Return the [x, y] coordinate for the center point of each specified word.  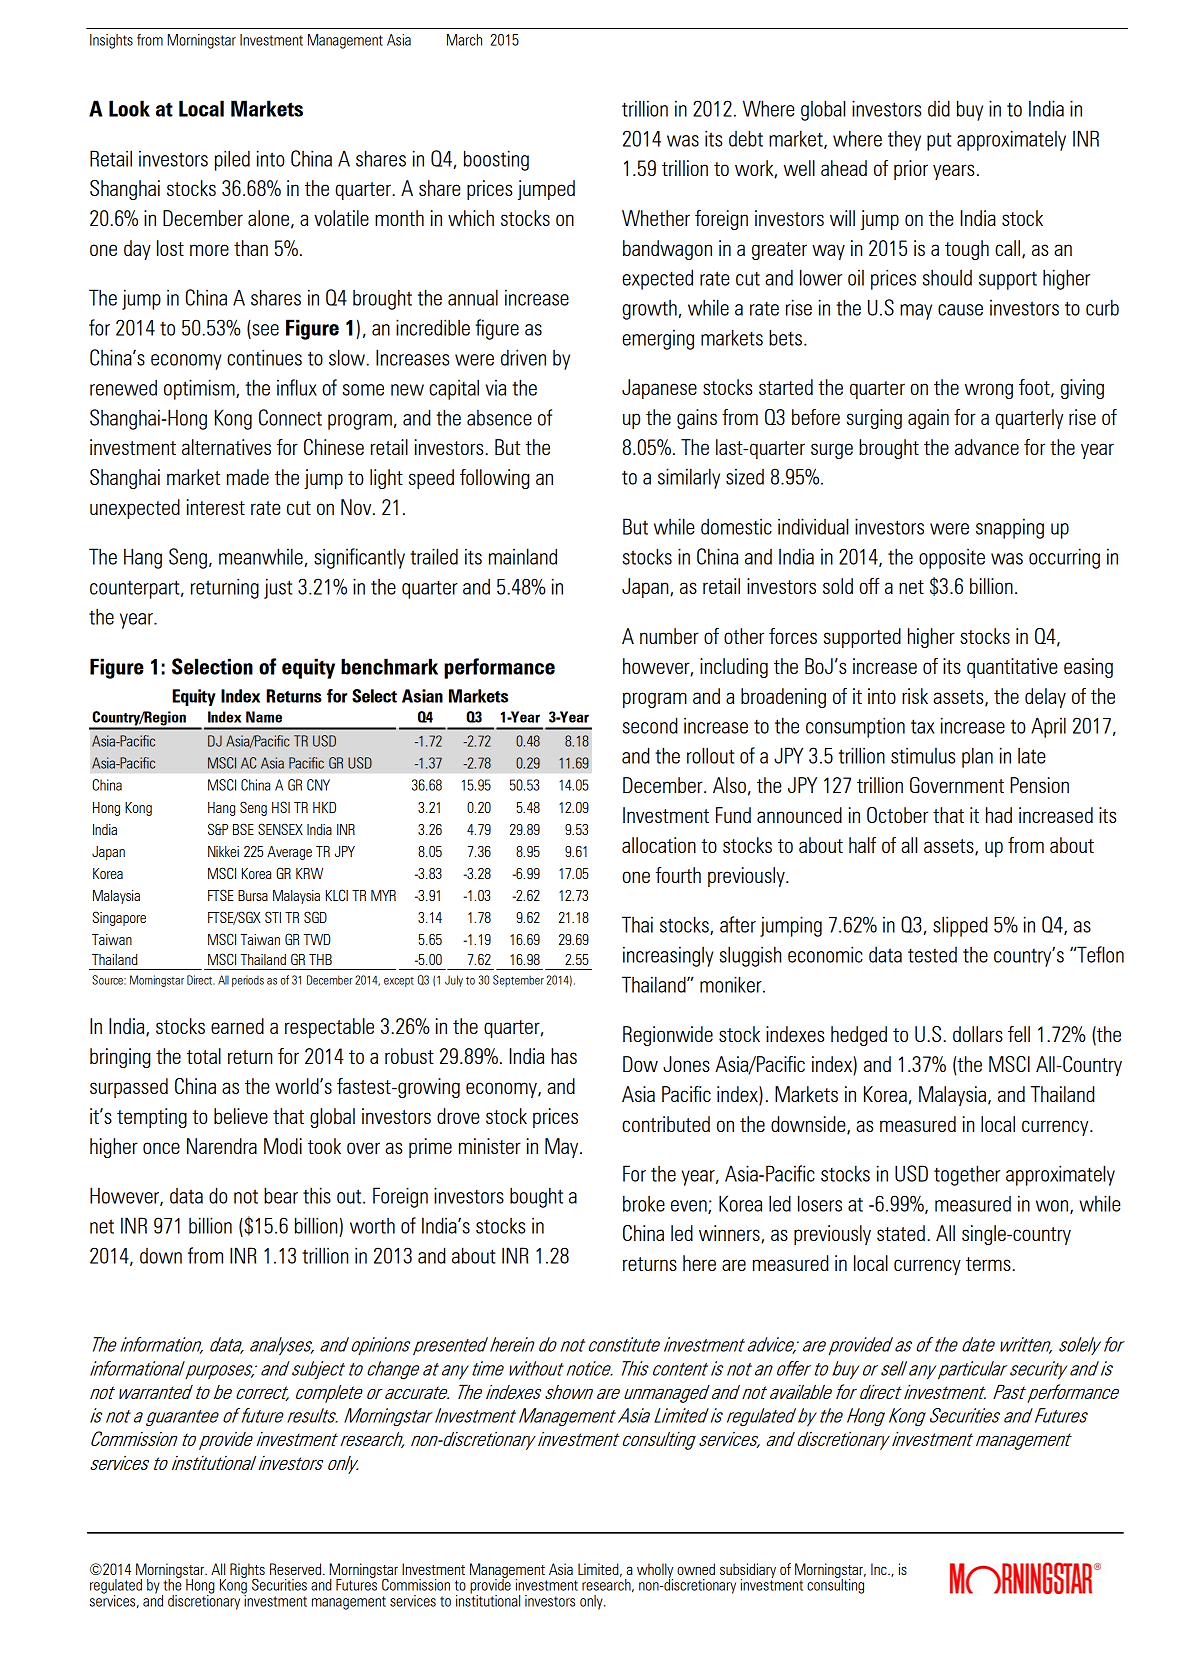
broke [644, 1203]
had [999, 815]
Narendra [222, 1146]
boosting [496, 160]
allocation [659, 845]
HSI [281, 807]
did [939, 108]
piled [232, 160]
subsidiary [748, 1571]
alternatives [226, 447]
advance [987, 447]
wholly [655, 1571]
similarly [689, 478]
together [967, 1175]
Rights [247, 1571]
